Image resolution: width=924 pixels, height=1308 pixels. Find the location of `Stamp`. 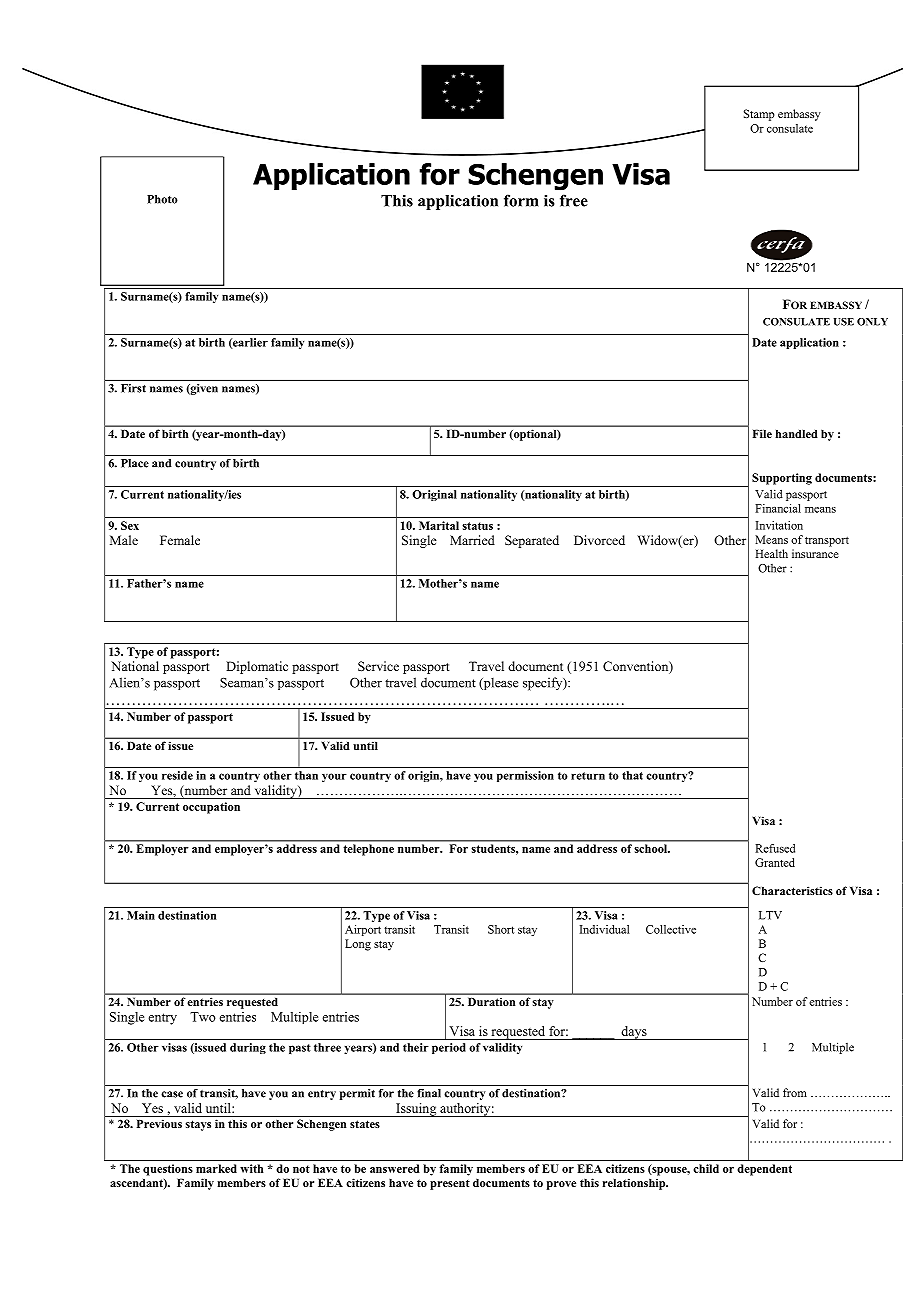

Stamp is located at coordinates (759, 115).
